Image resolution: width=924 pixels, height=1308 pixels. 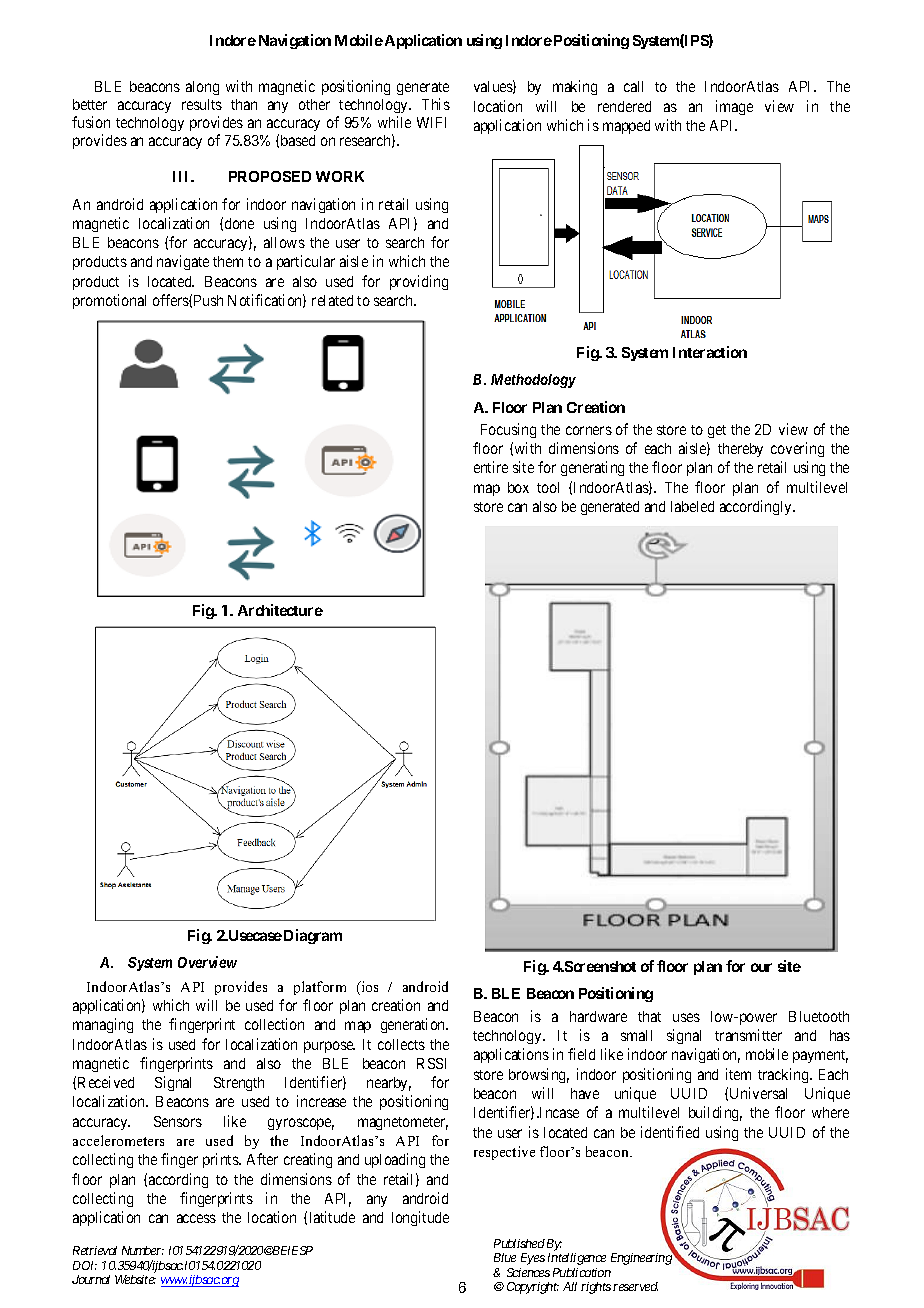 What do you see at coordinates (196, 1218) in the screenshot?
I see `access` at bounding box center [196, 1218].
